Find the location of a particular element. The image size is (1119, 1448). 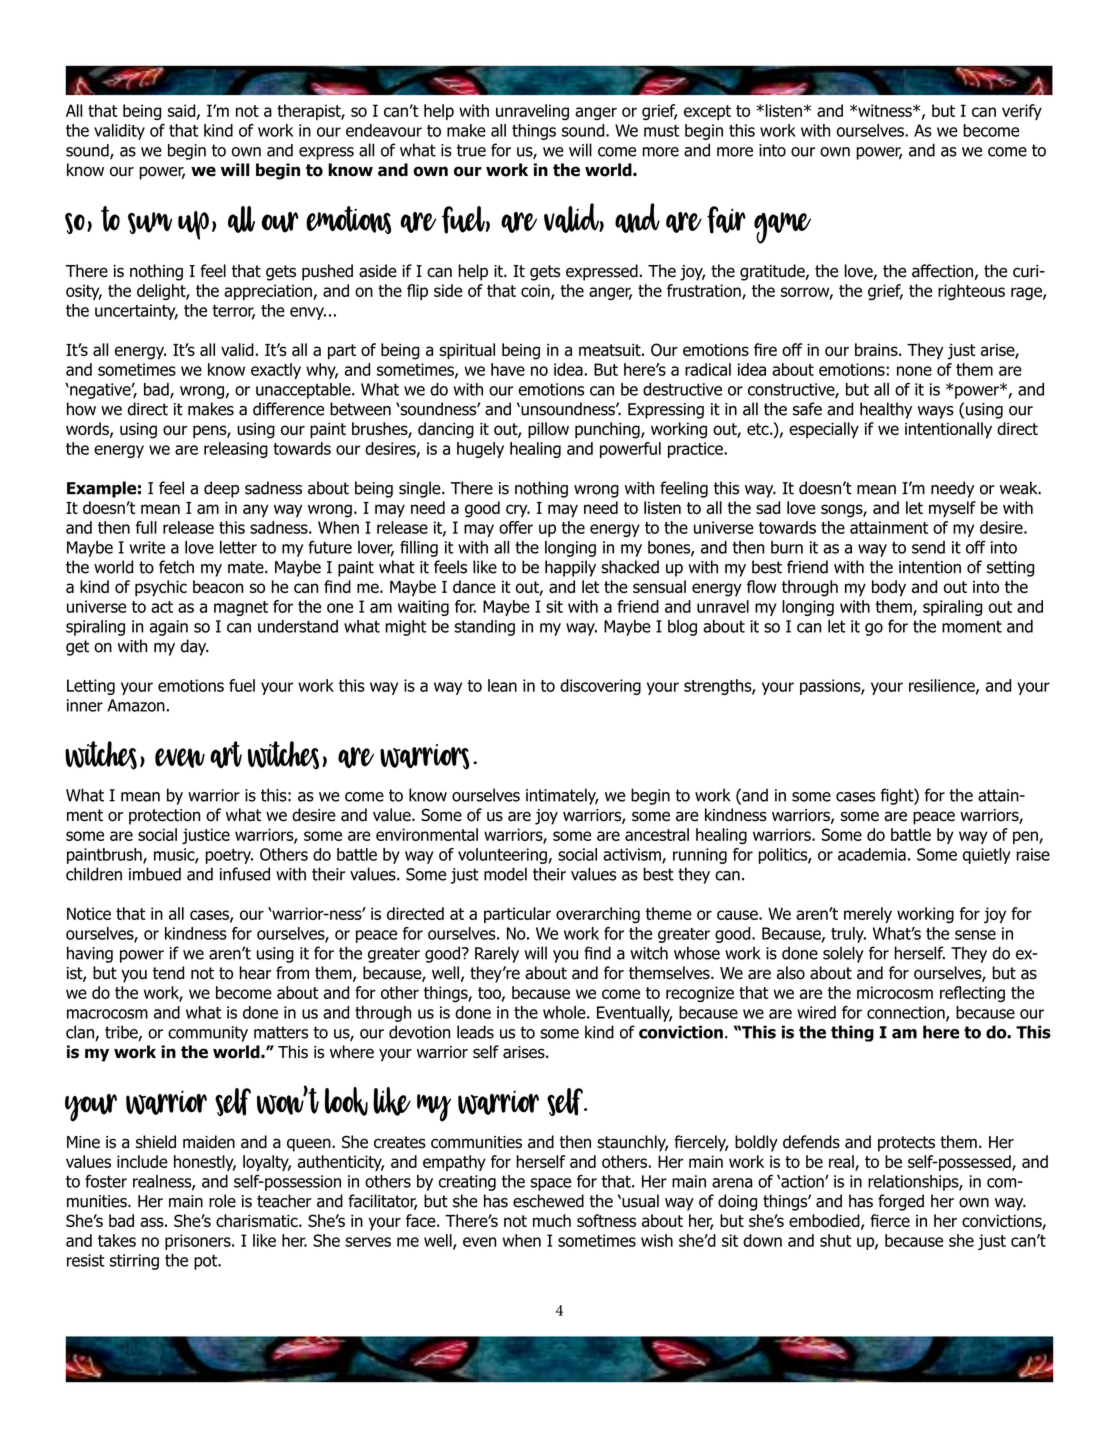

prisoners is located at coordinates (199, 1242).
